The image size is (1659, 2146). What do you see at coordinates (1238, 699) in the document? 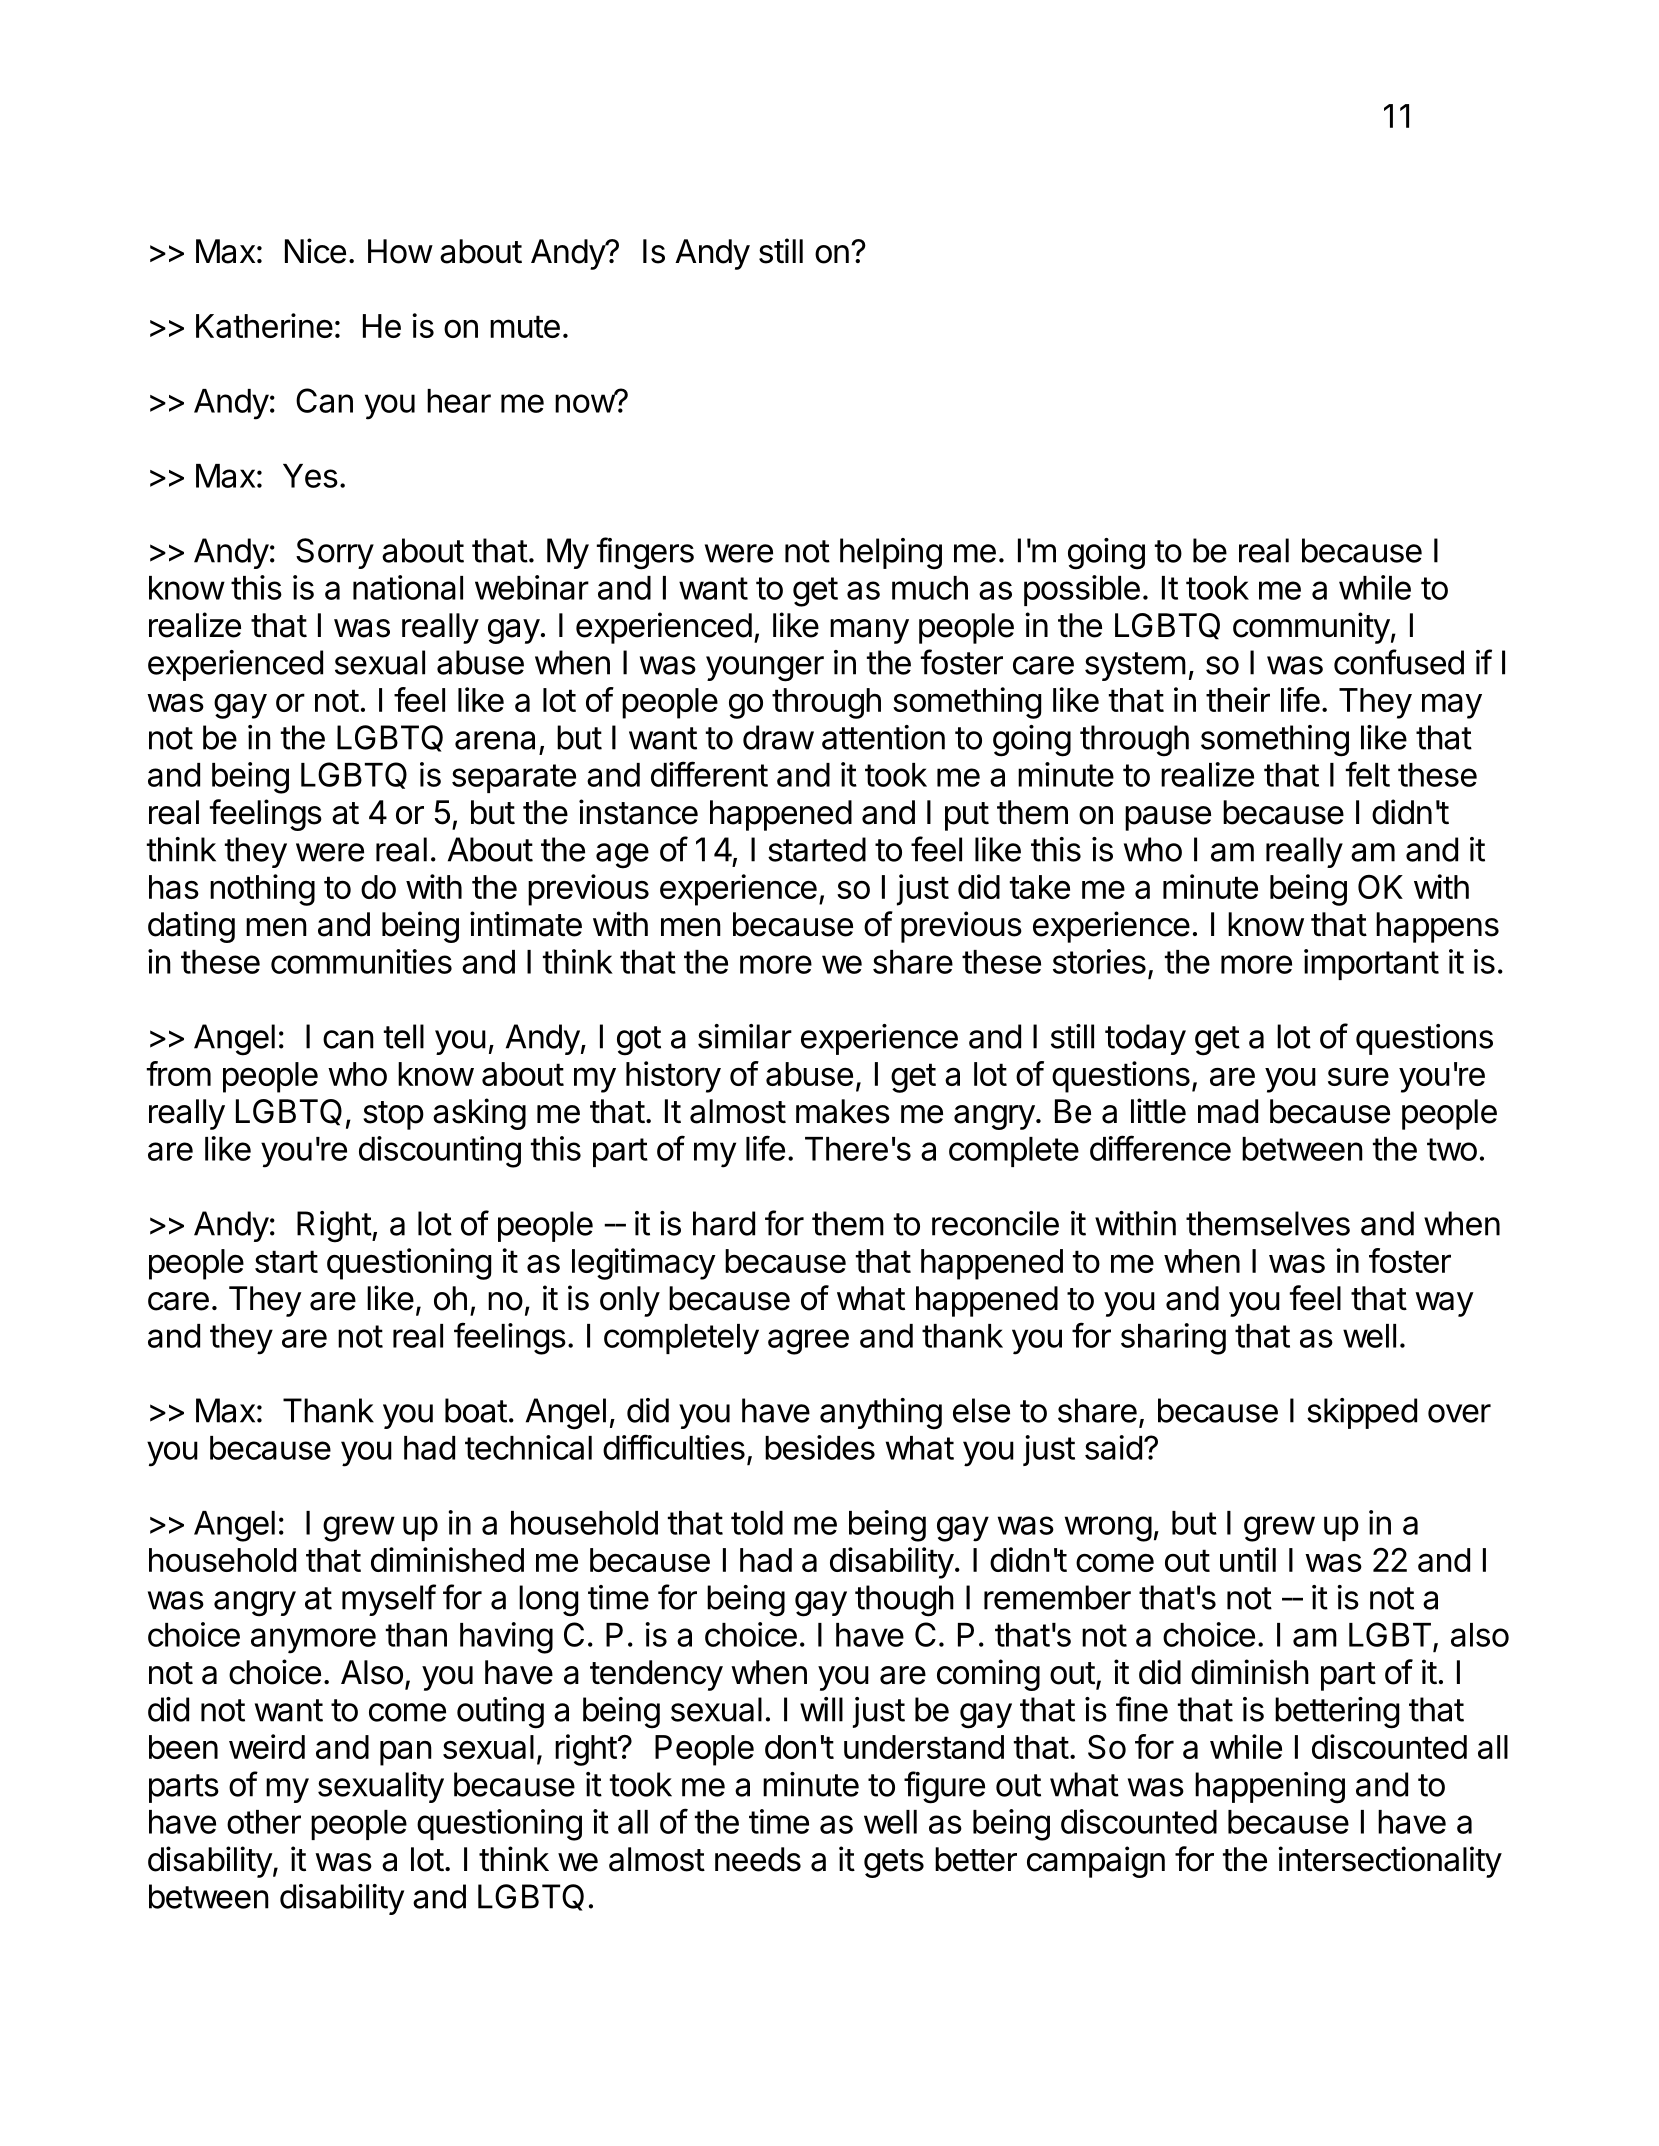
I see `their` at bounding box center [1238, 699].
